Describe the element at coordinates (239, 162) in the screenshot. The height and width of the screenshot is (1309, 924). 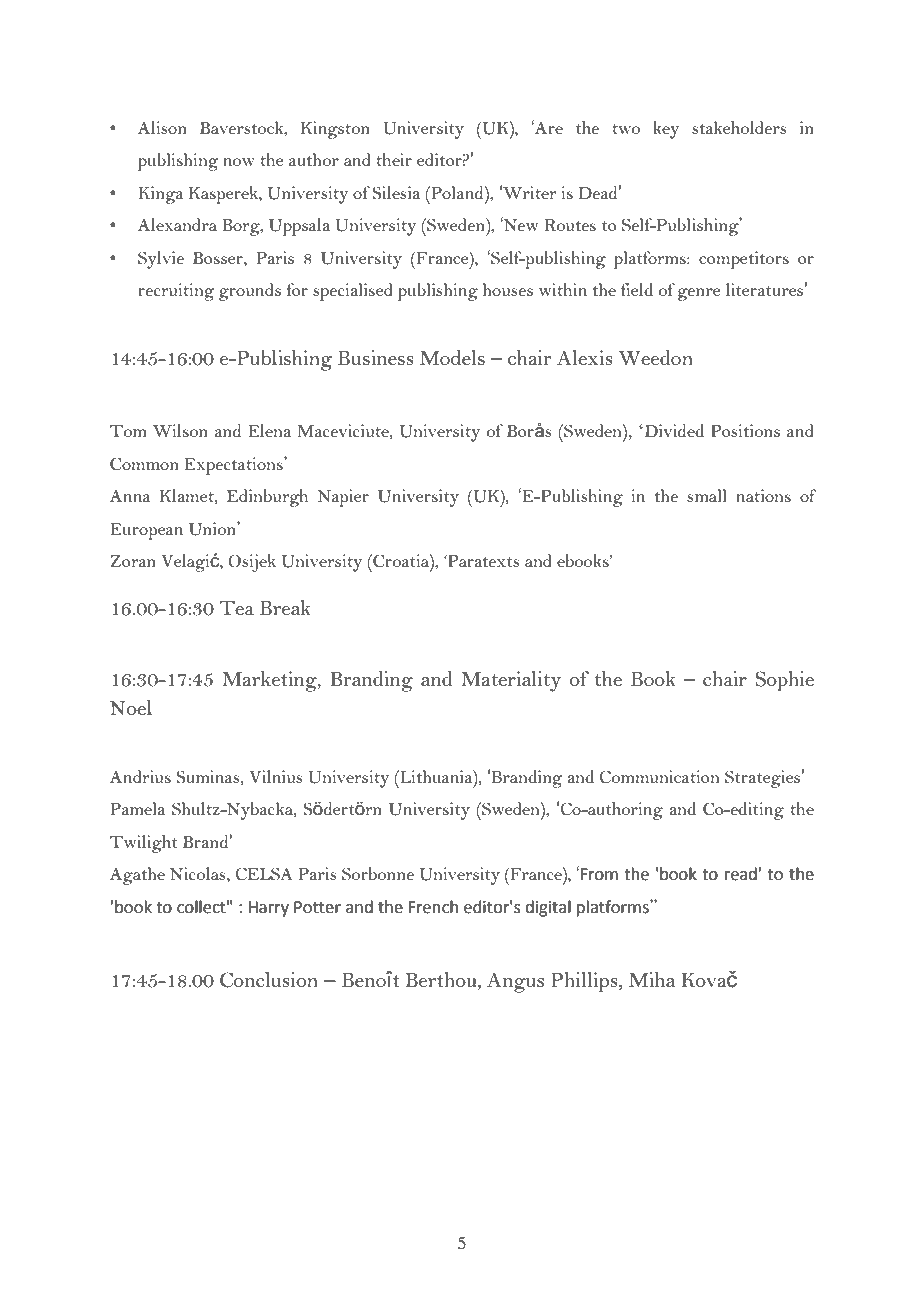
I see `now` at that location.
